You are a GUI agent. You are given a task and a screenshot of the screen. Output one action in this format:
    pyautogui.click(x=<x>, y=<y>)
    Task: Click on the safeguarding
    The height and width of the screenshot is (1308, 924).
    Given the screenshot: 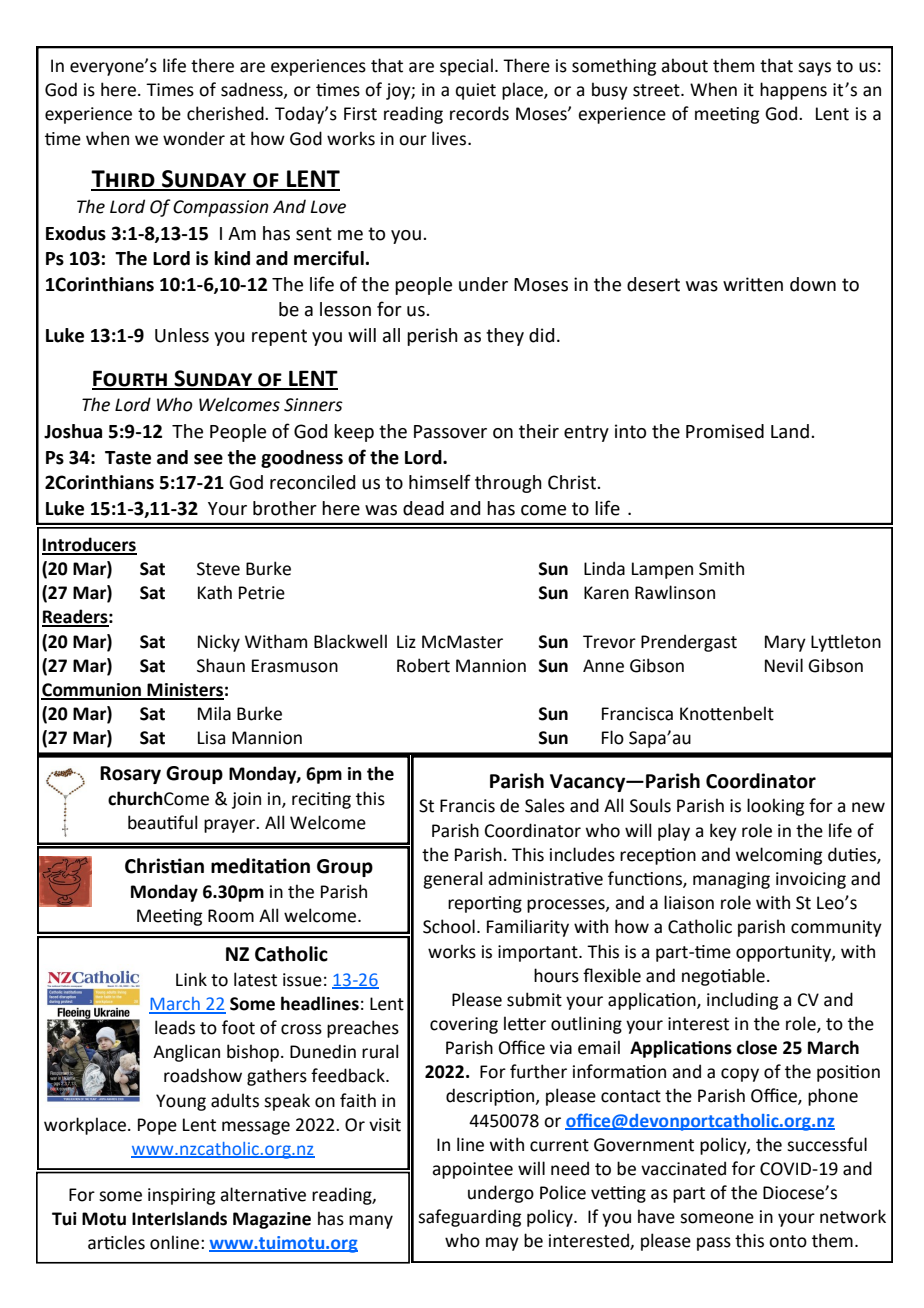 What is the action you would take?
    pyautogui.click(x=469, y=1218)
